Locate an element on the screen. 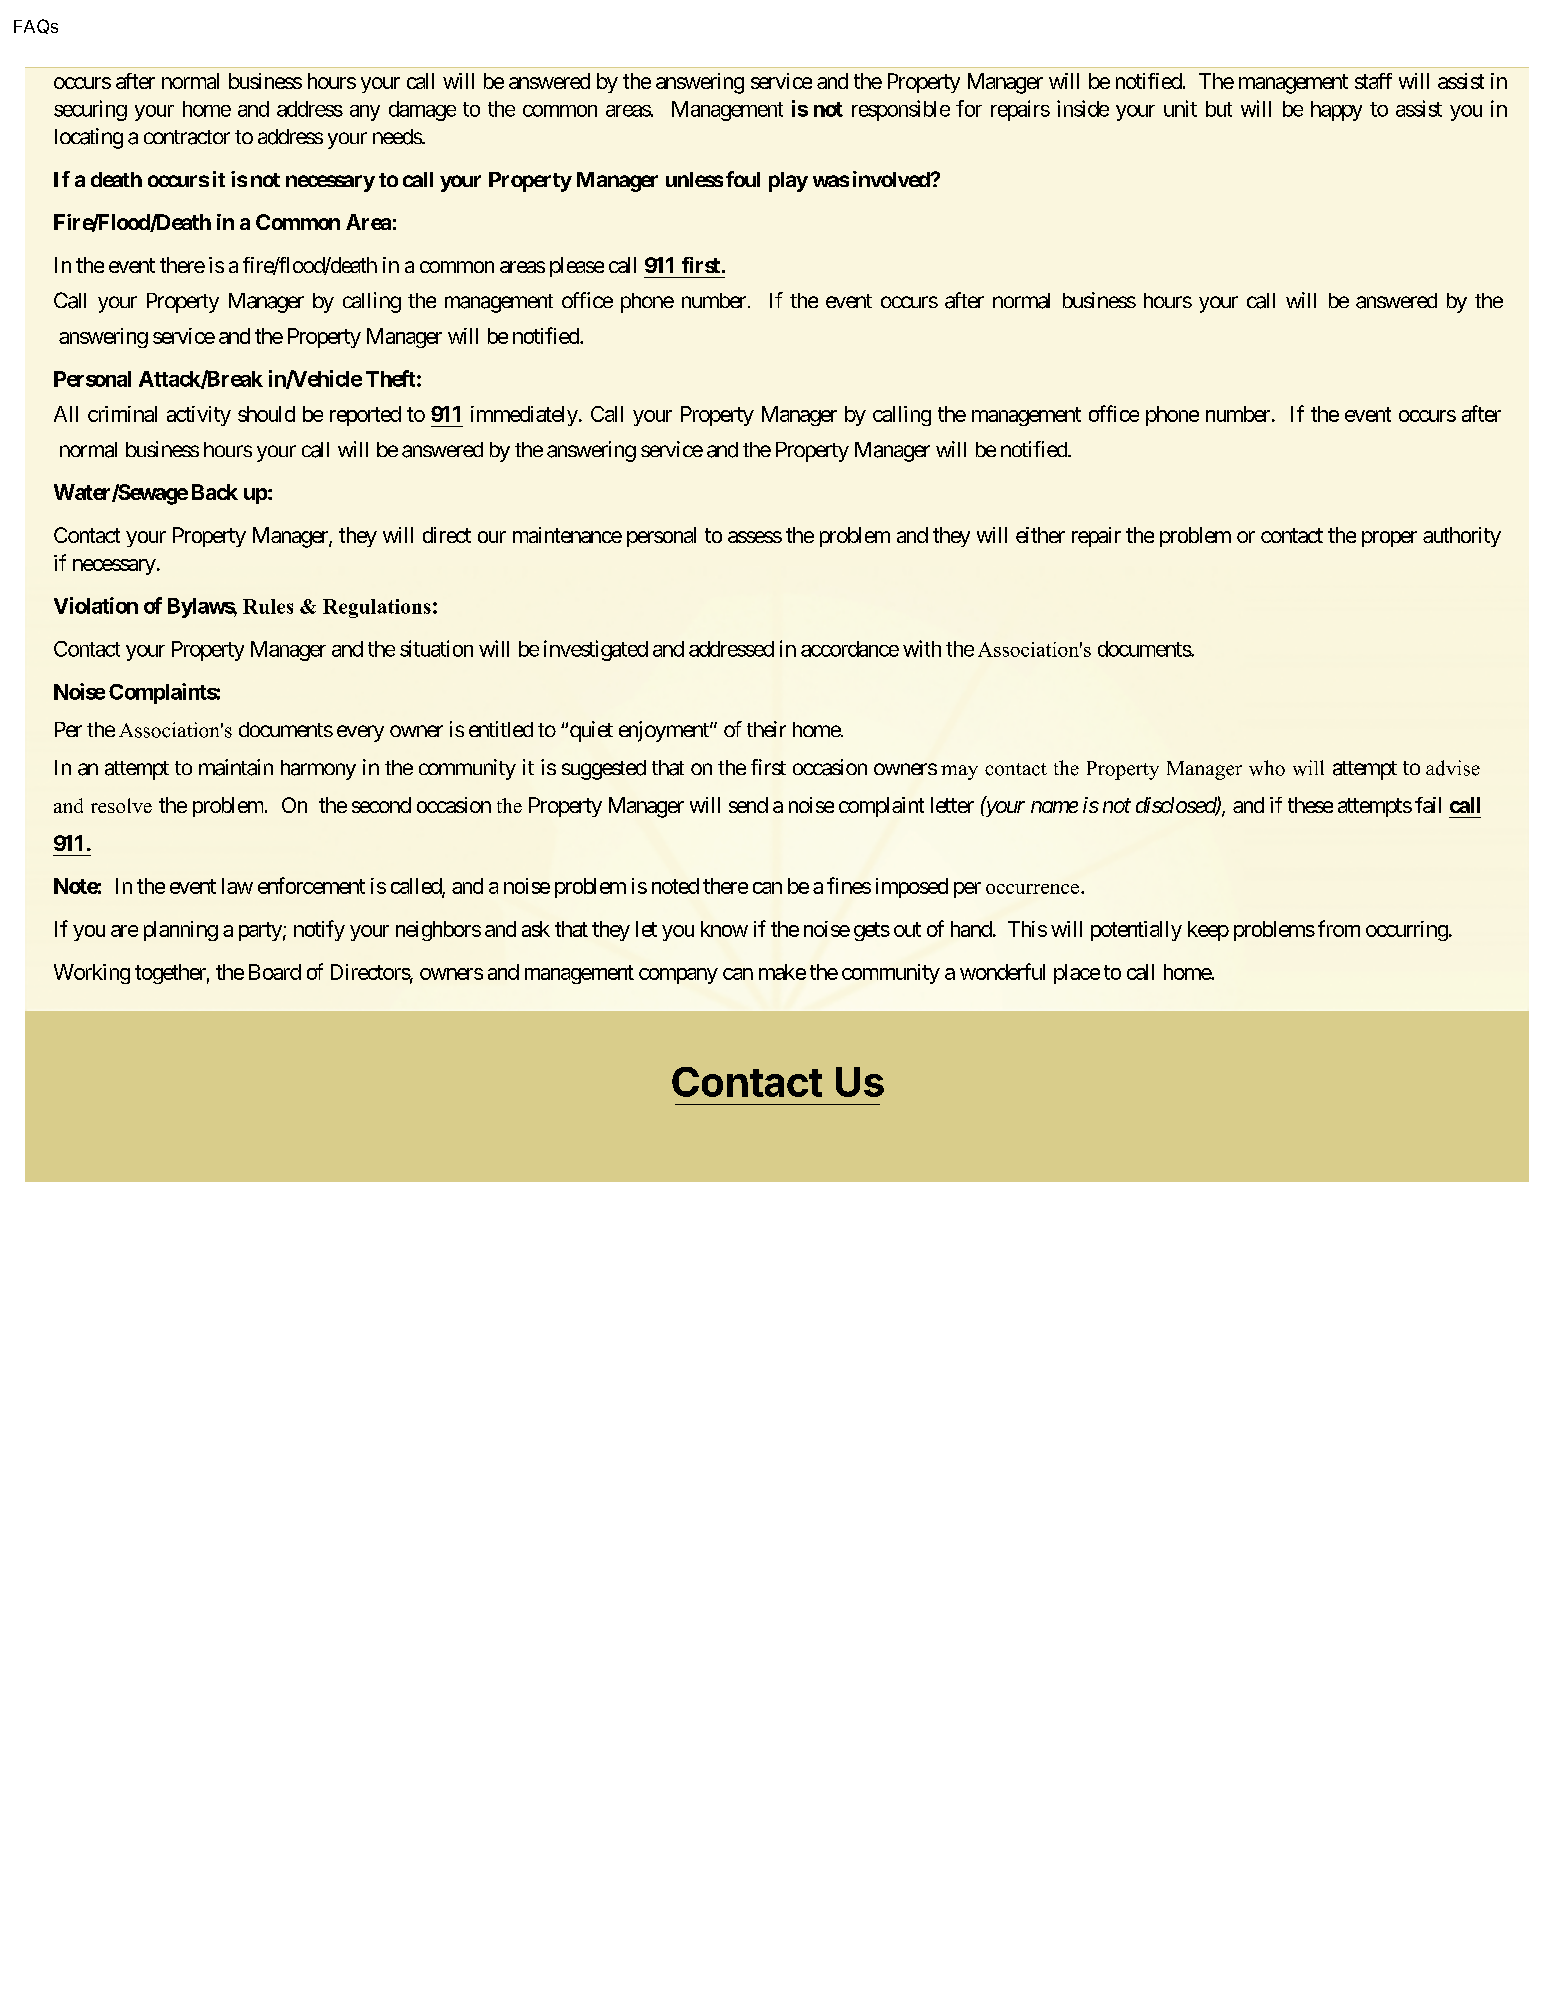  contractor is located at coordinates (187, 137).
